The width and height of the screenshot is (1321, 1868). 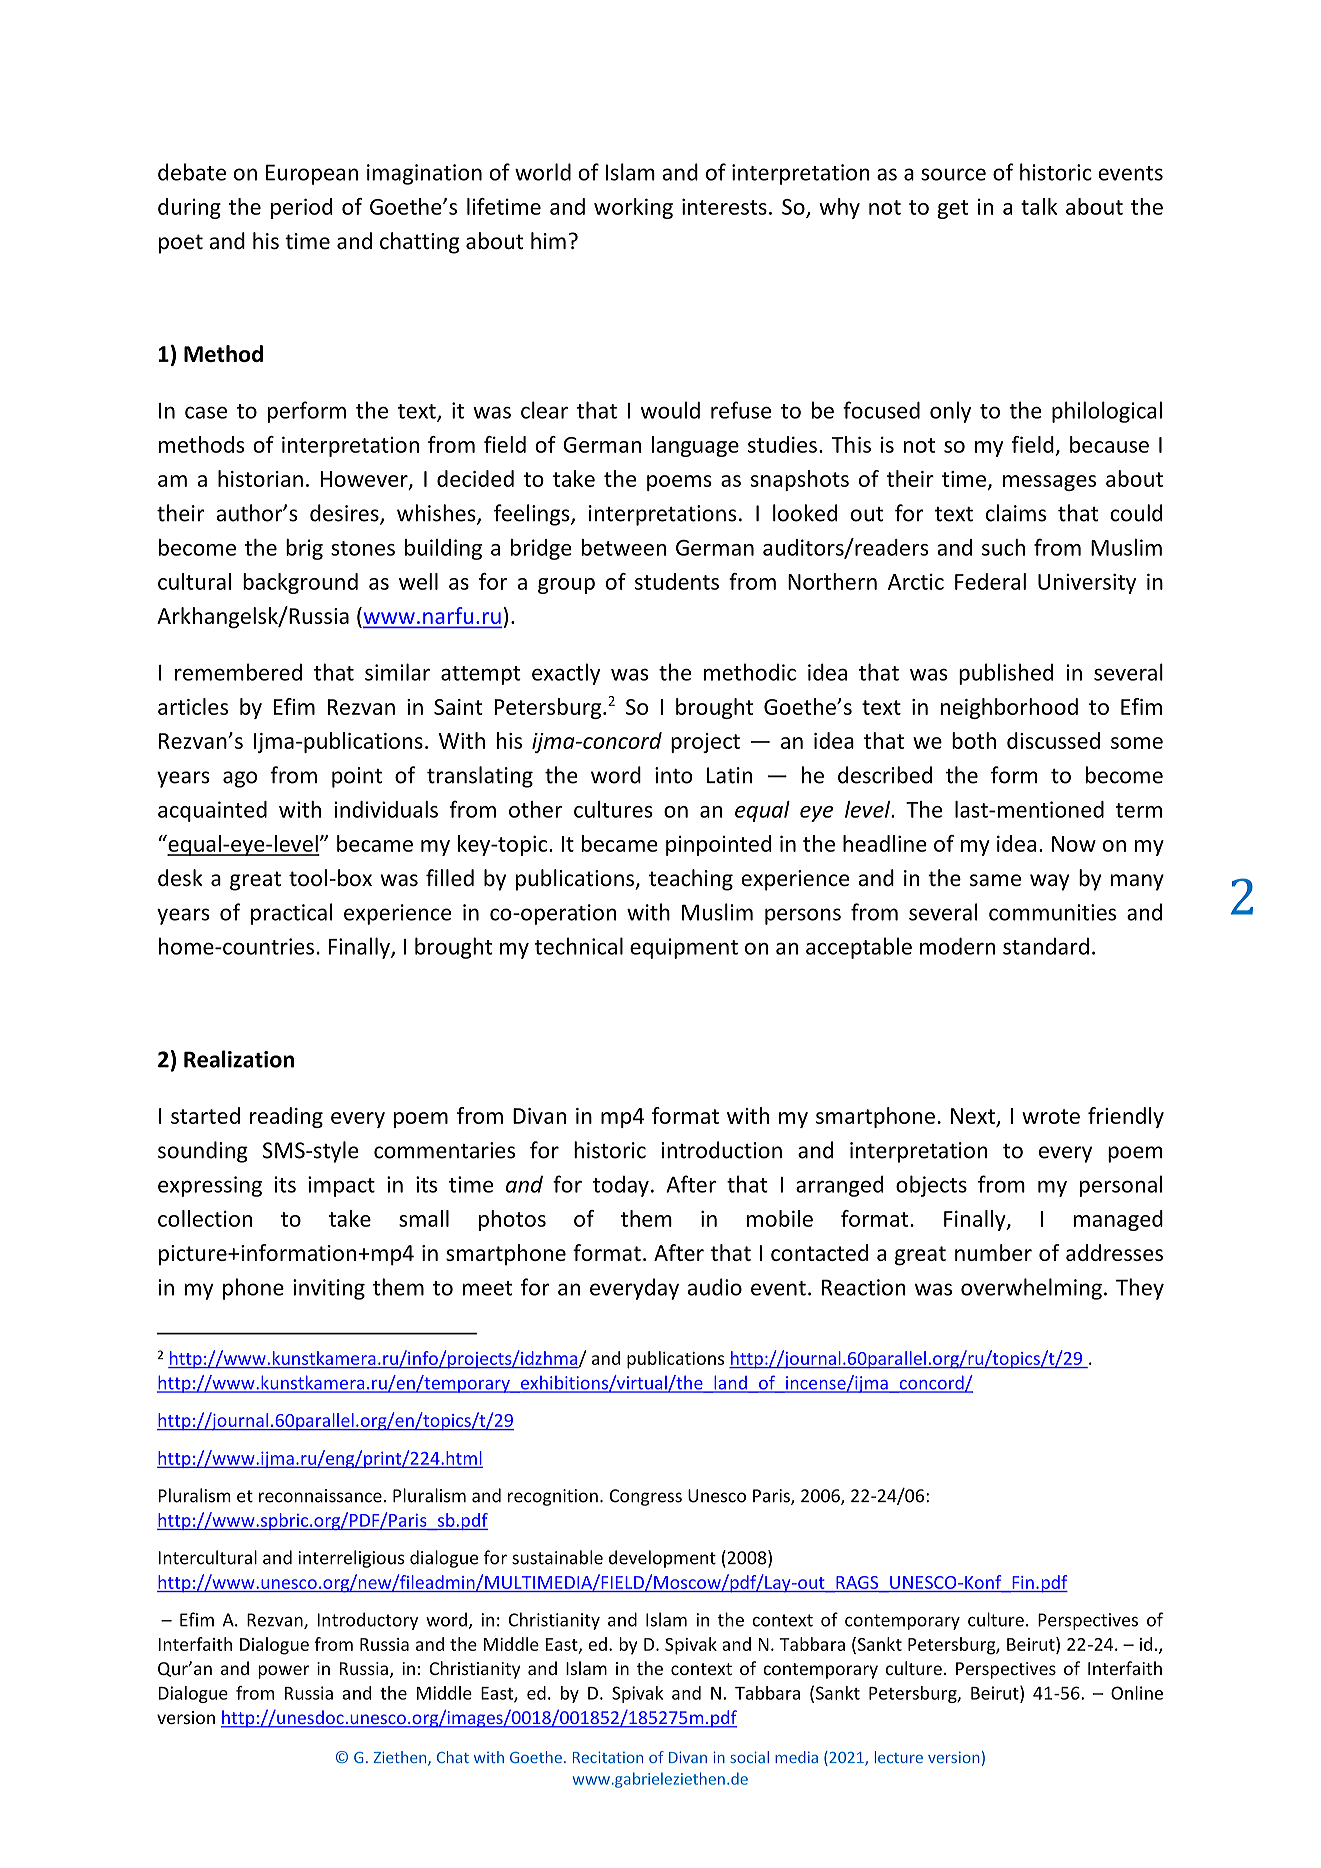 I want to click on period, so click(x=301, y=208).
